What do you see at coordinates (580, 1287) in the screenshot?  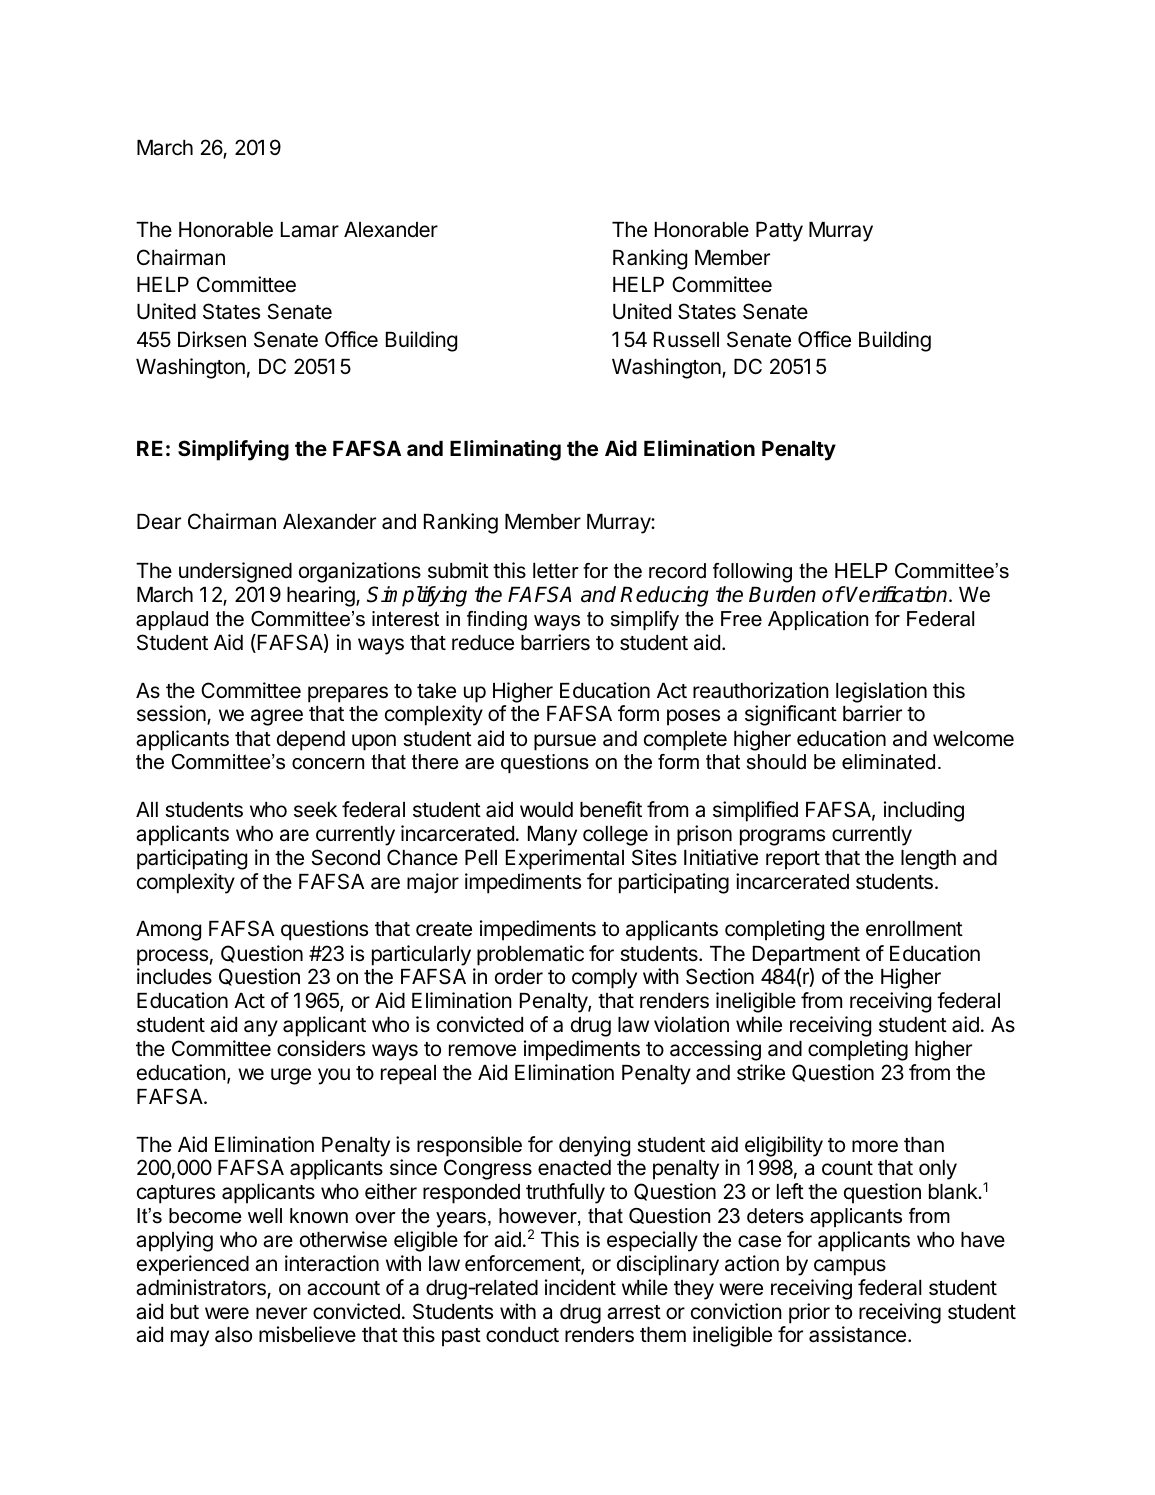 I see `incident` at bounding box center [580, 1287].
